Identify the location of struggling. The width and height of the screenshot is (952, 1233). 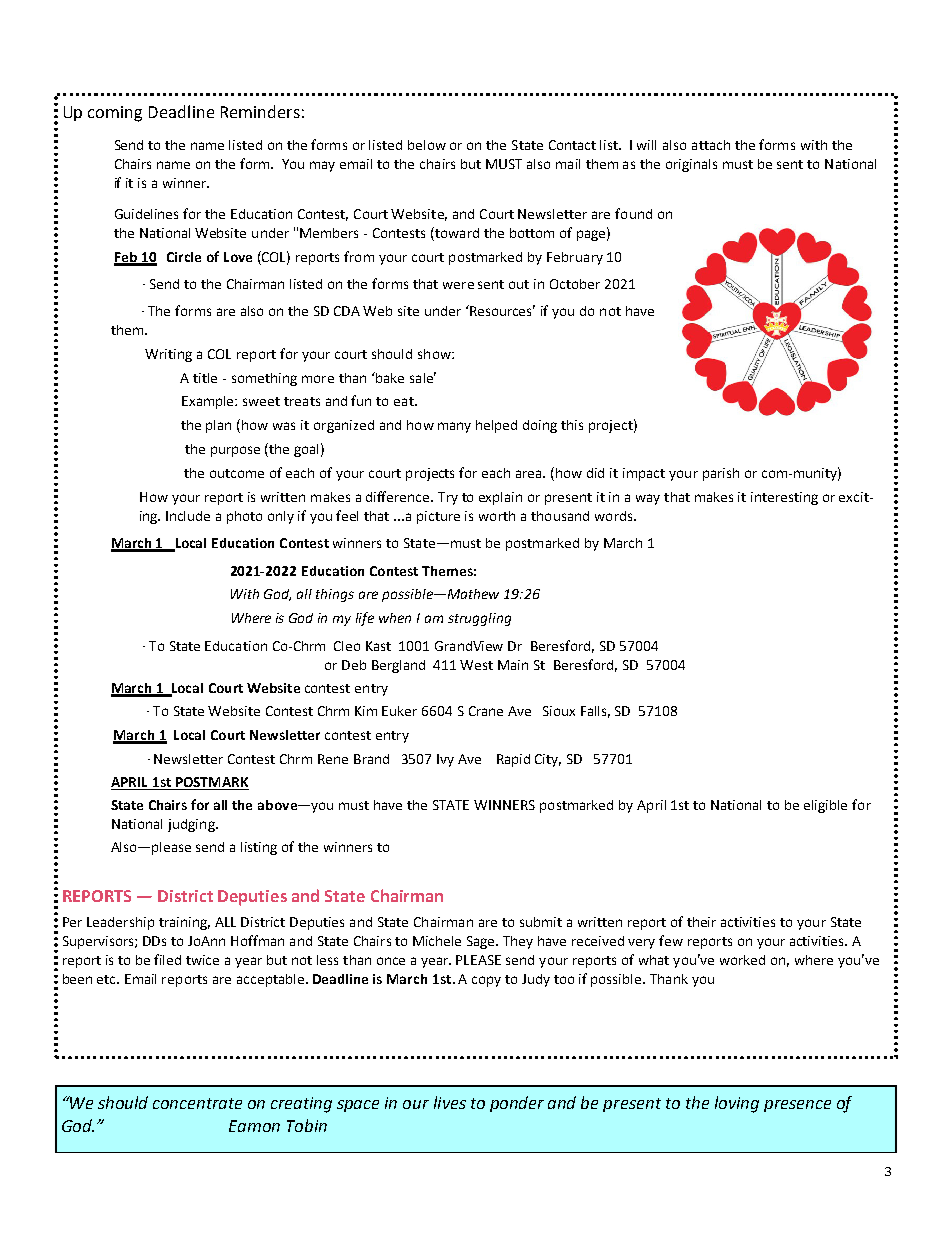
(479, 619).
